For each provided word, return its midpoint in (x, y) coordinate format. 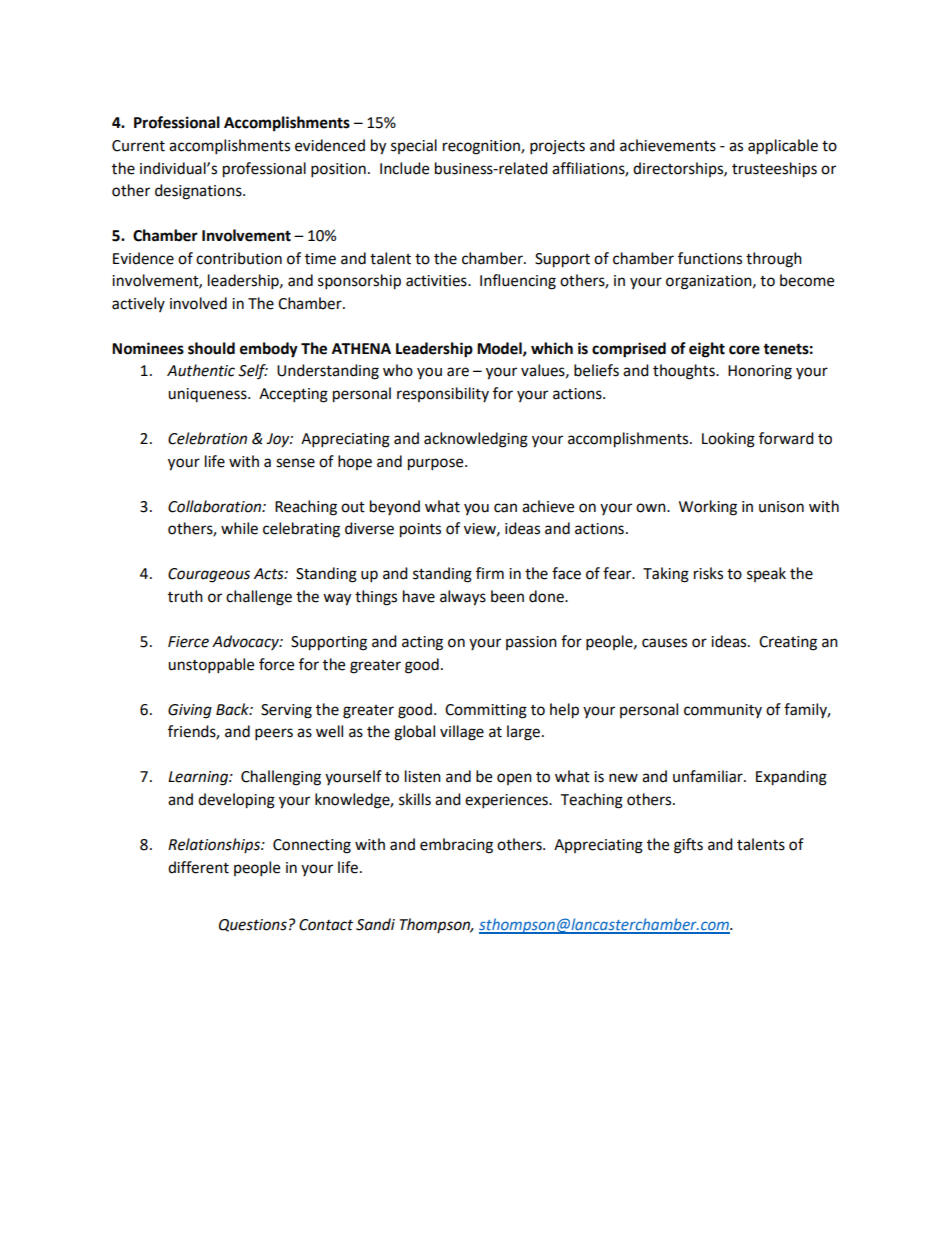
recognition (482, 147)
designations (199, 192)
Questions (253, 925)
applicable (783, 147)
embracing (456, 846)
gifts (688, 846)
